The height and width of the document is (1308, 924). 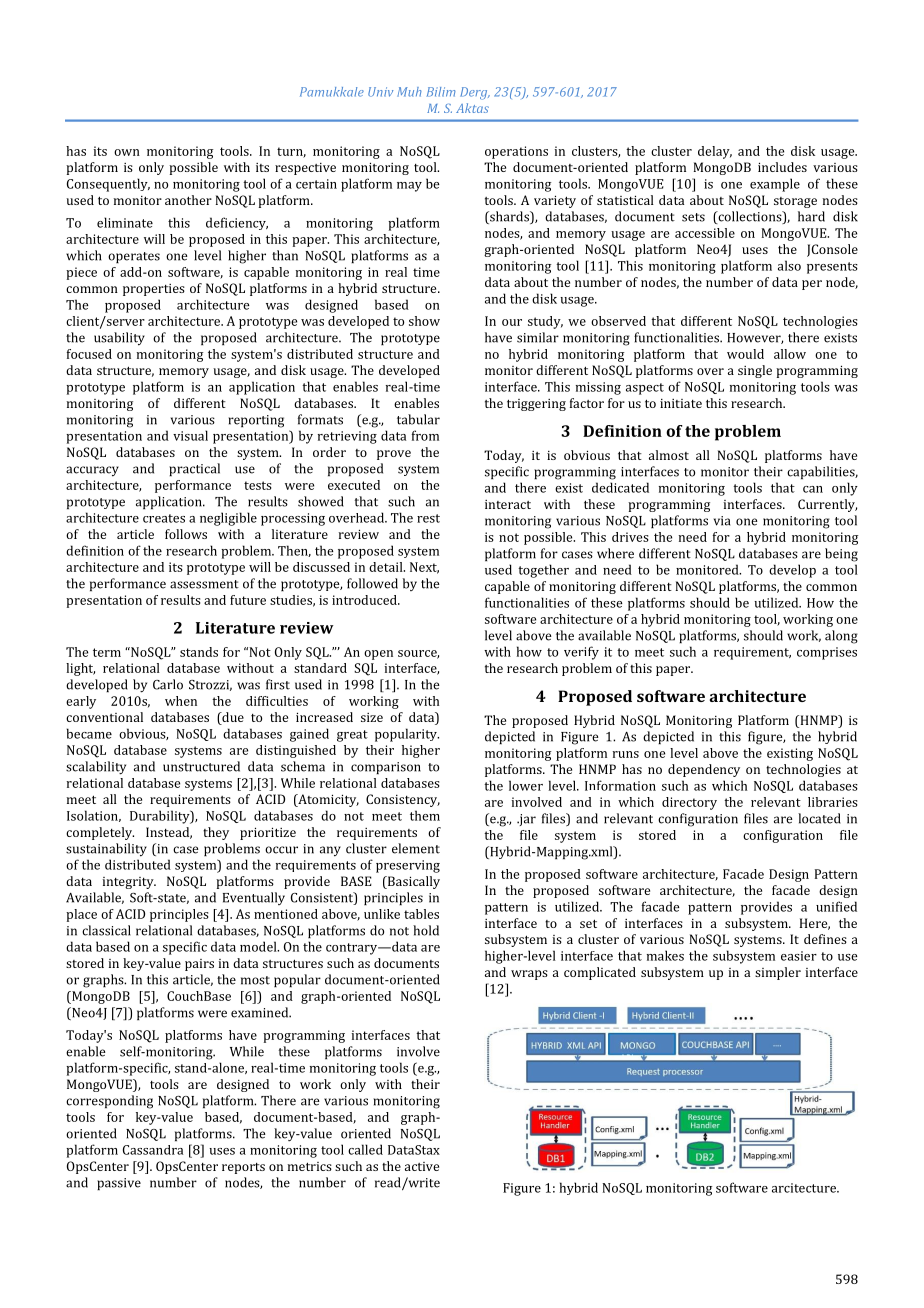 What do you see at coordinates (168, 684) in the document?
I see `Carlo` at bounding box center [168, 684].
